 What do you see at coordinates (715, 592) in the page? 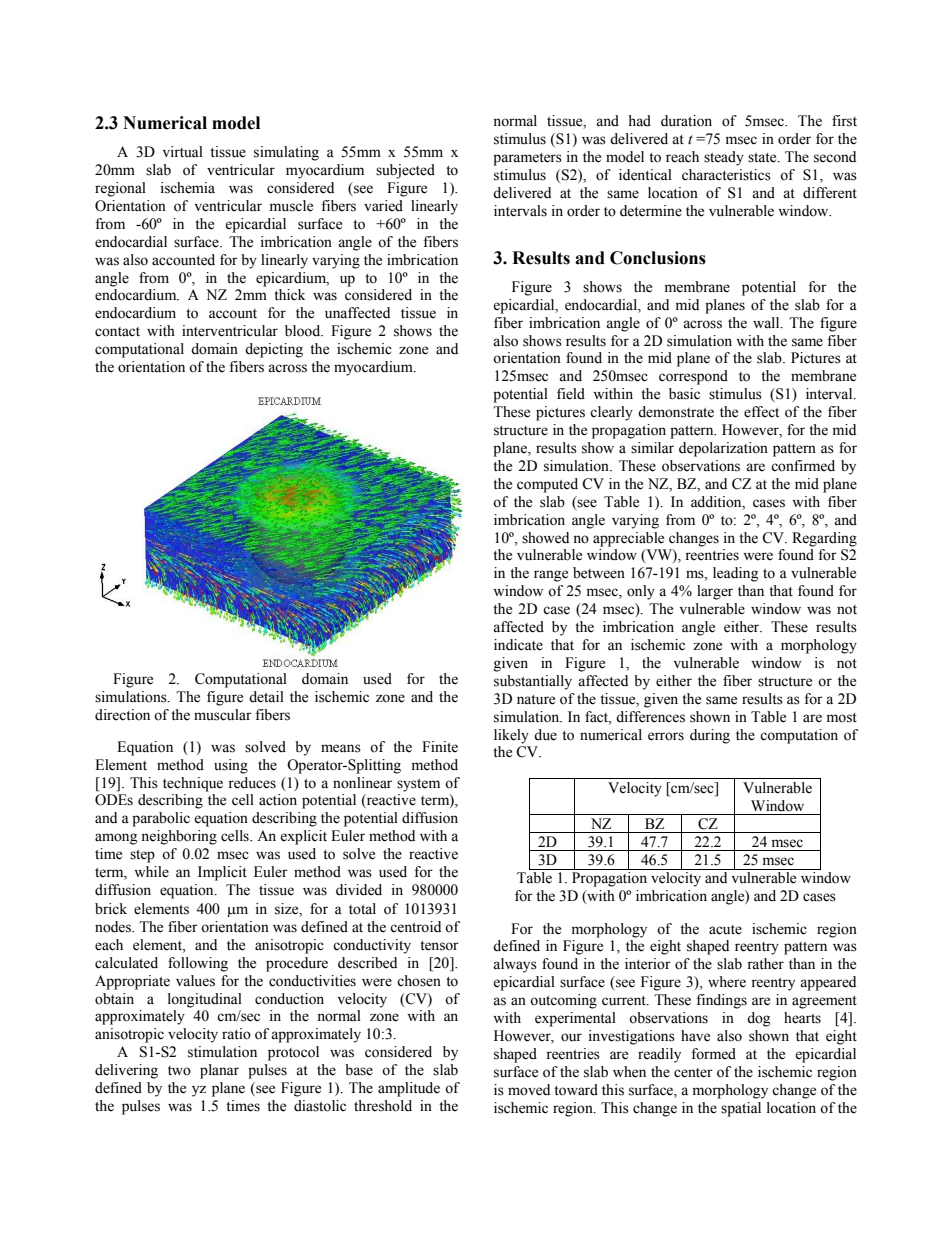
I see `larger` at bounding box center [715, 592].
